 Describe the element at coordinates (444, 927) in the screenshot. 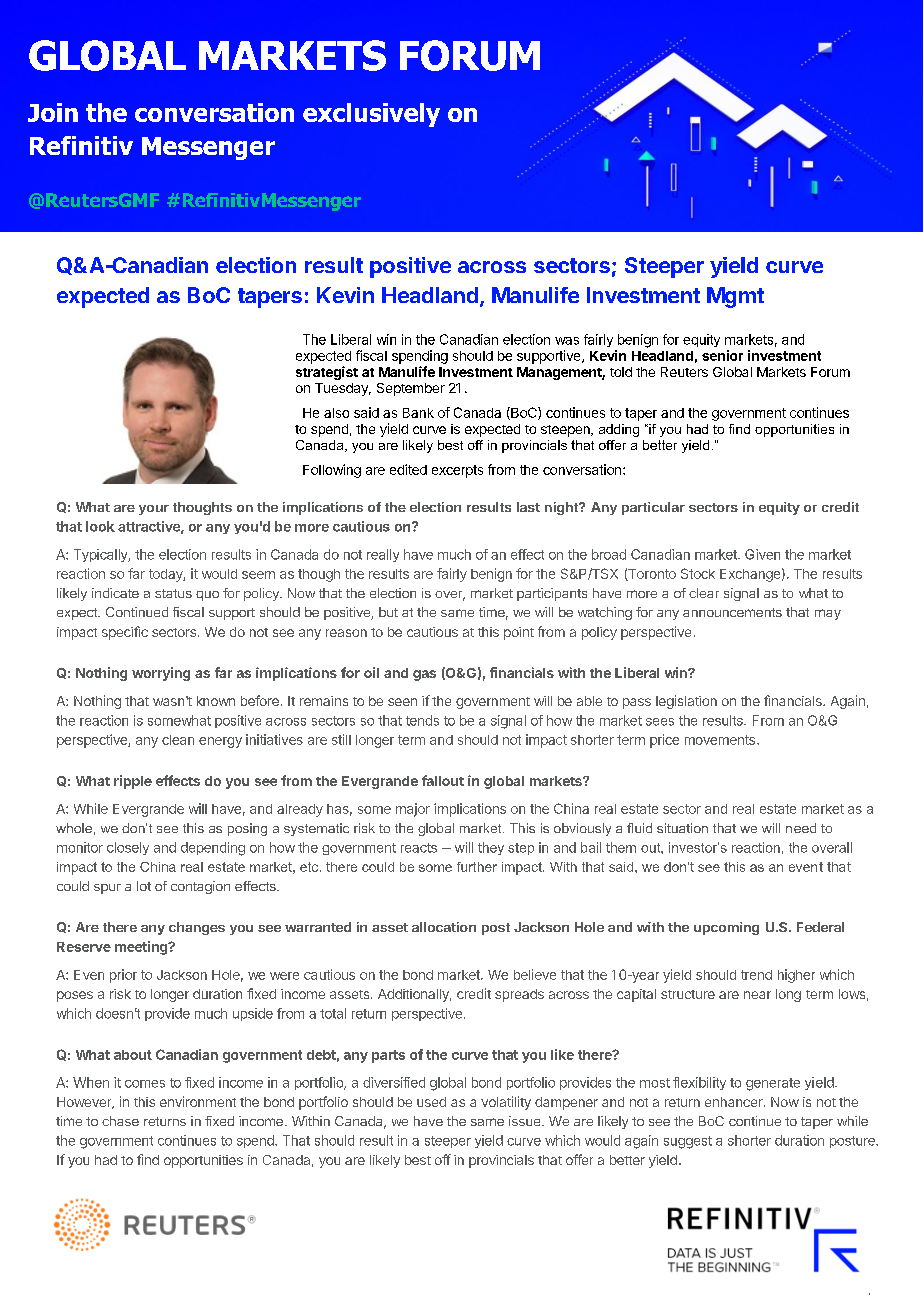

I see `allocation` at that location.
